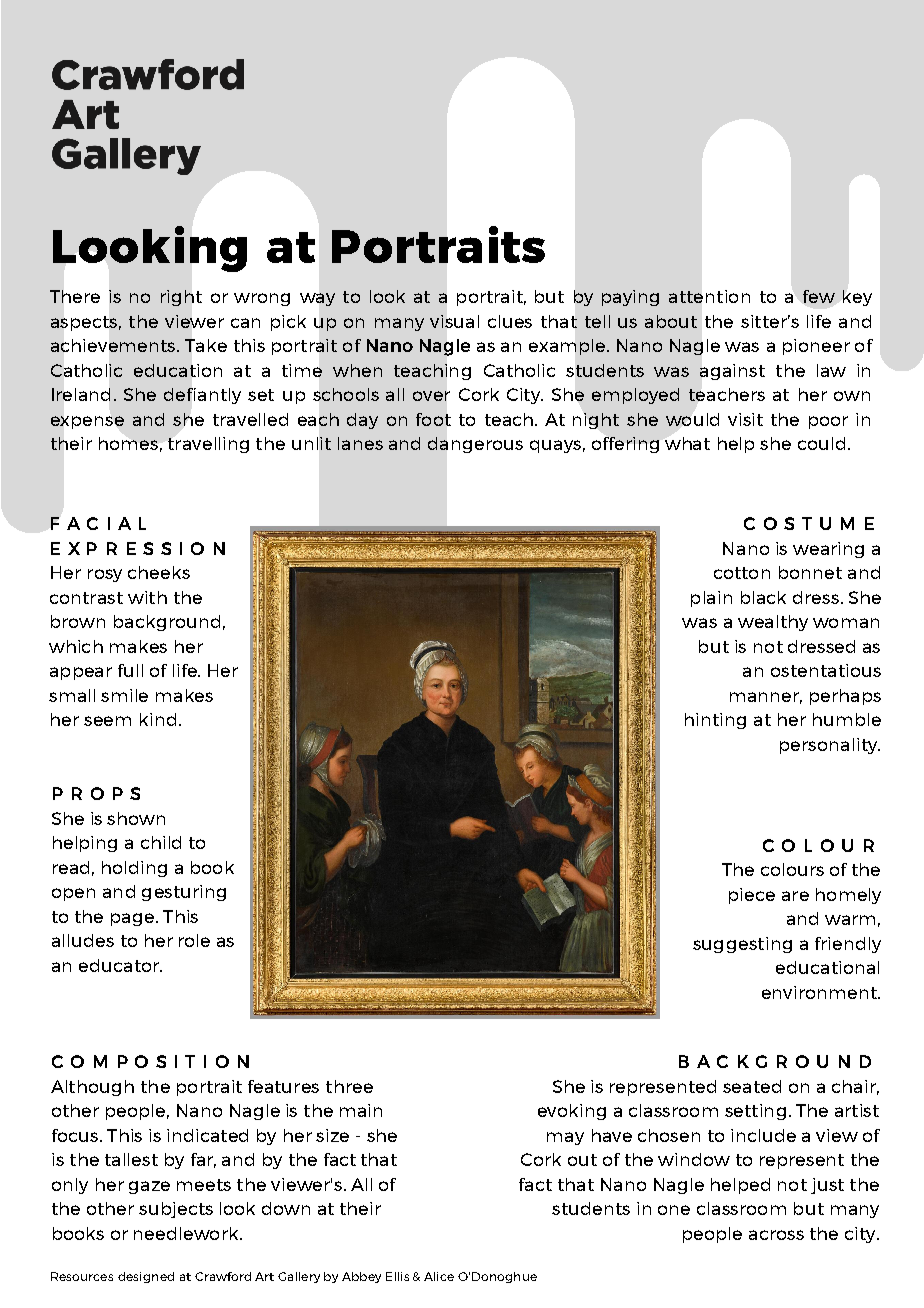  Describe the element at coordinates (711, 599) in the screenshot. I see `plain` at that location.
